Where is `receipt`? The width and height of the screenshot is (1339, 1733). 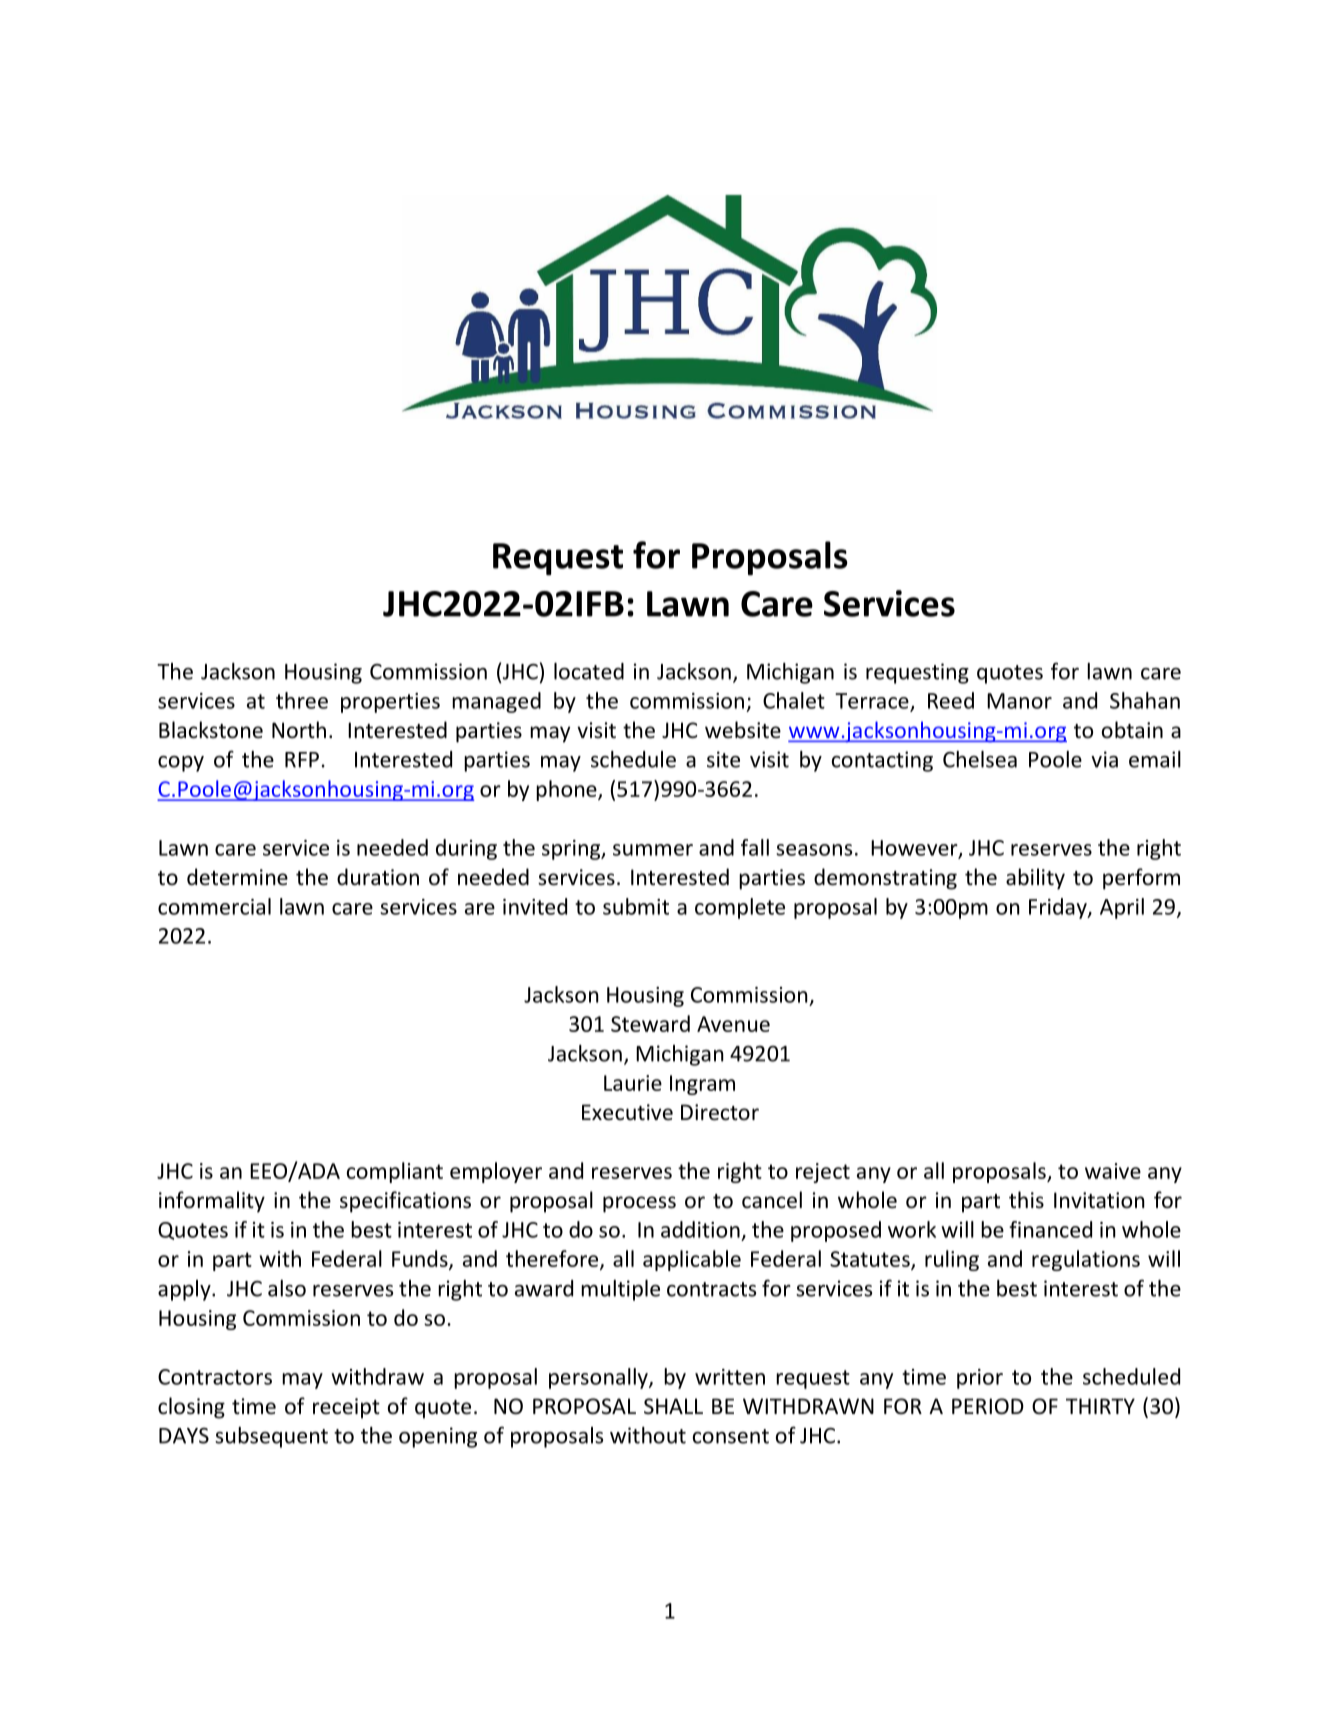
receipt is located at coordinates (346, 1408).
